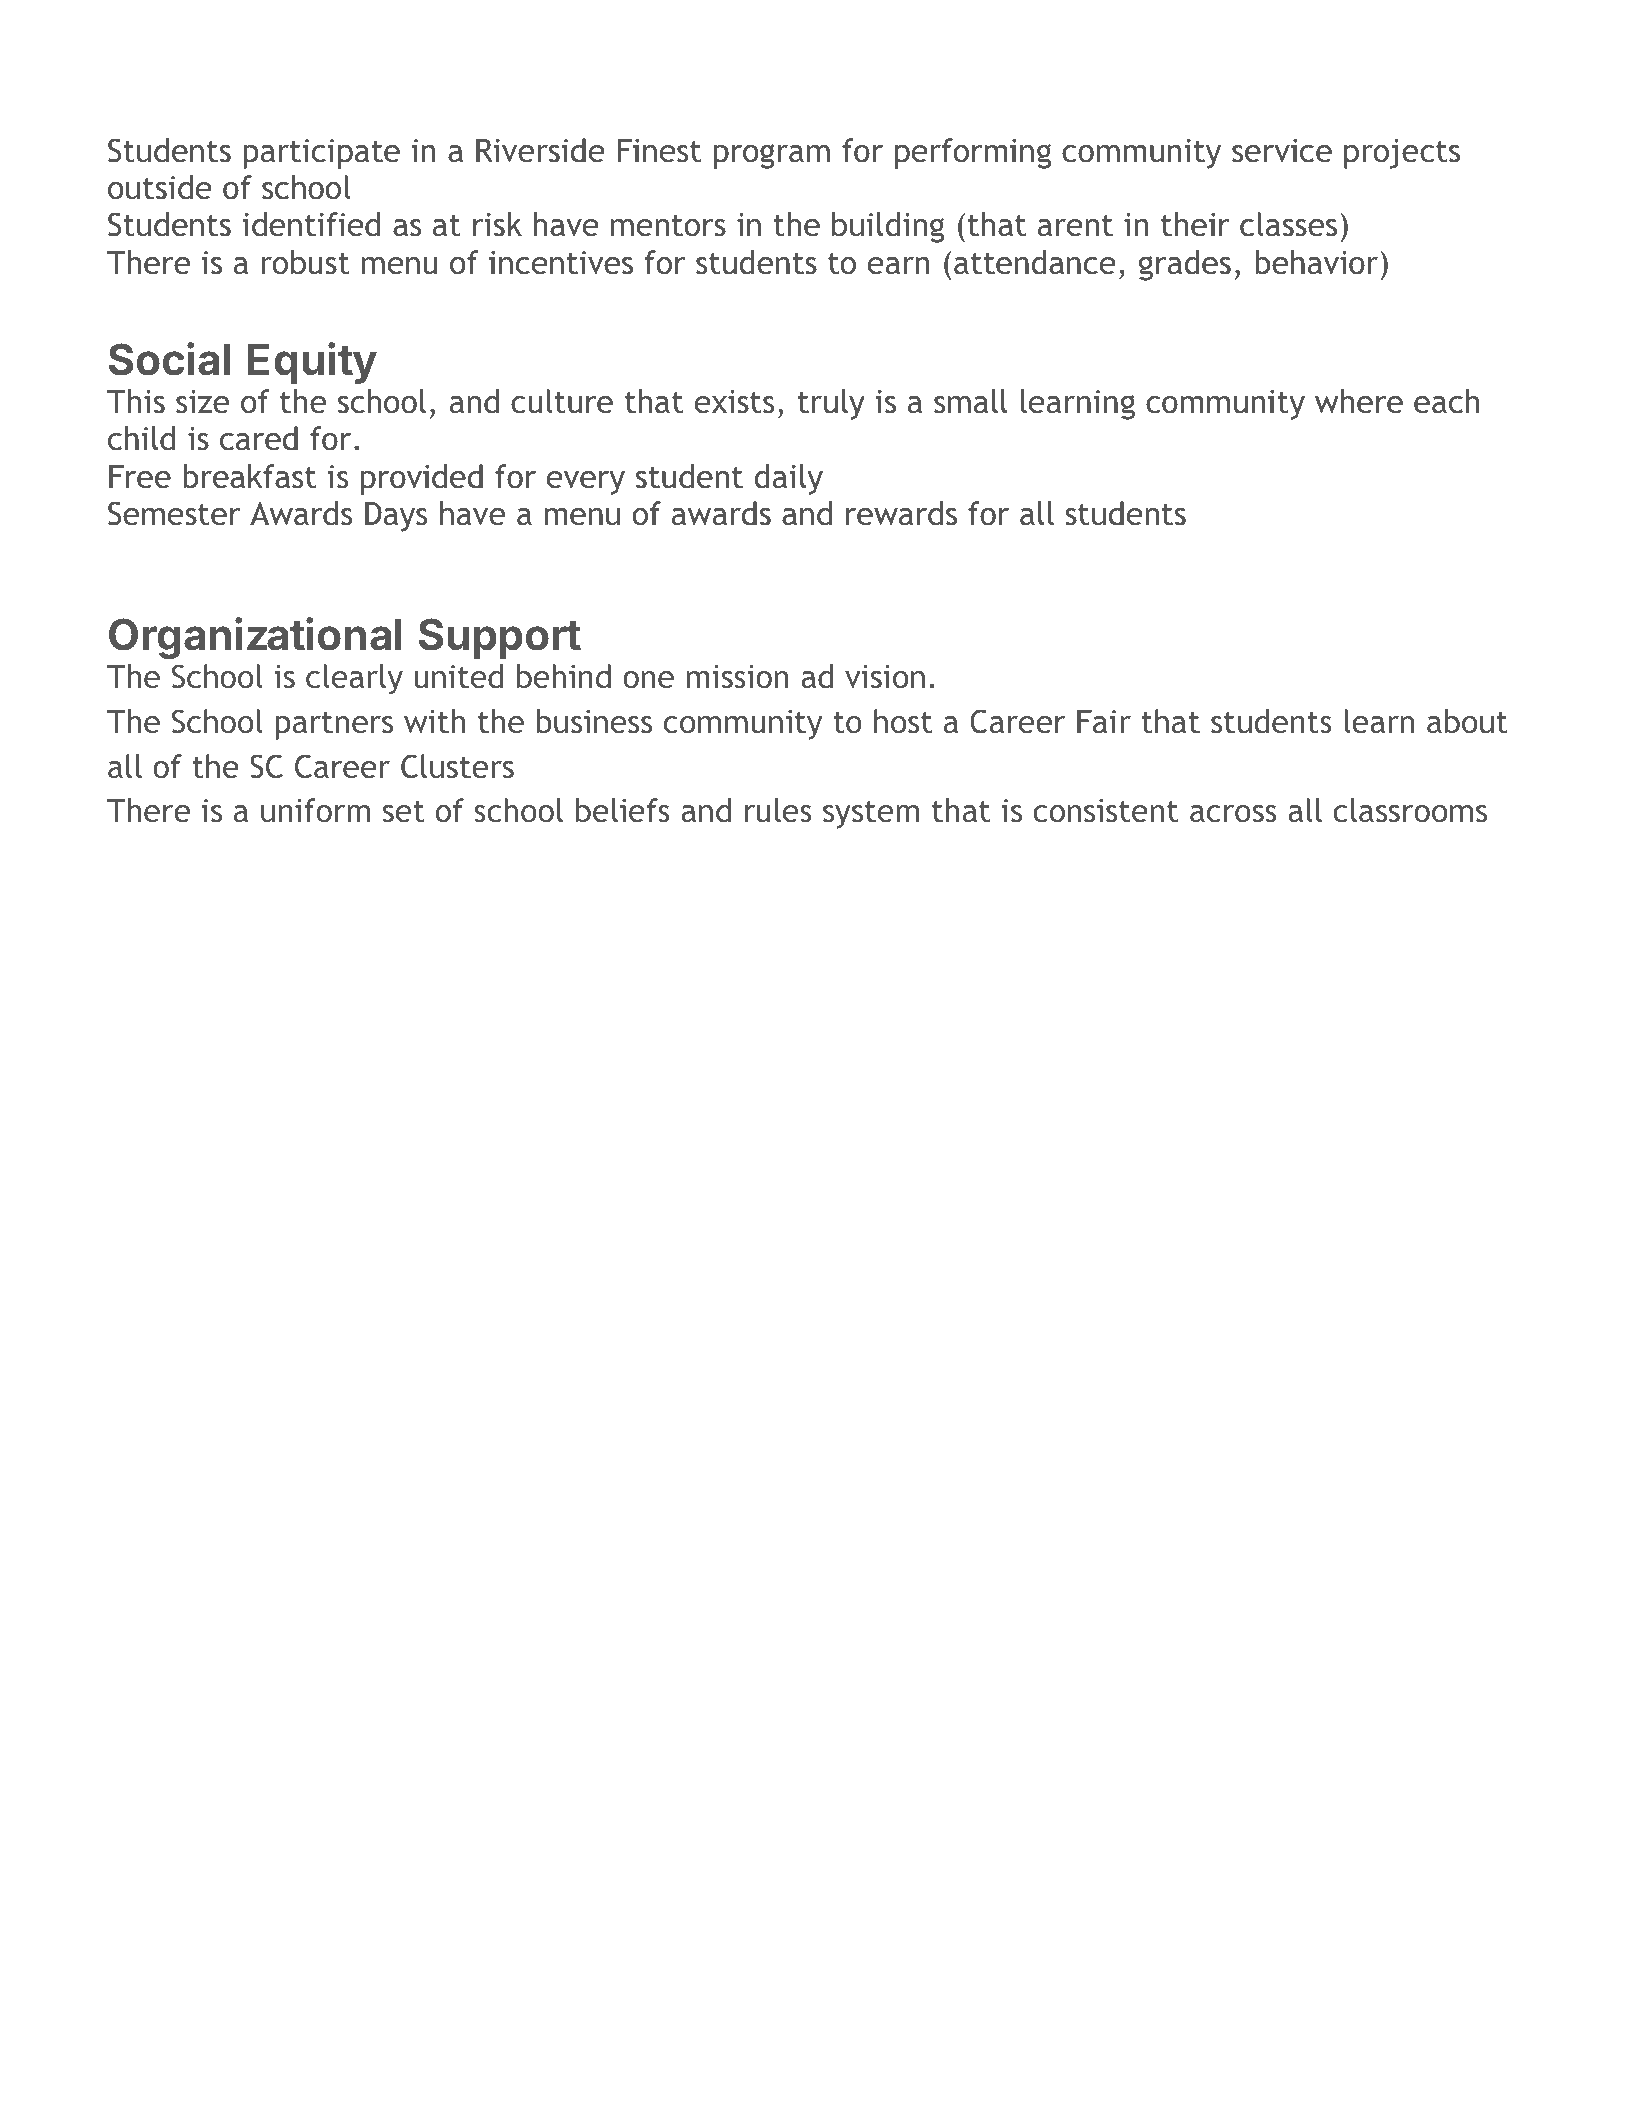 The width and height of the image is (1641, 2123). Describe the element at coordinates (831, 404) in the image. I see `truly` at that location.
